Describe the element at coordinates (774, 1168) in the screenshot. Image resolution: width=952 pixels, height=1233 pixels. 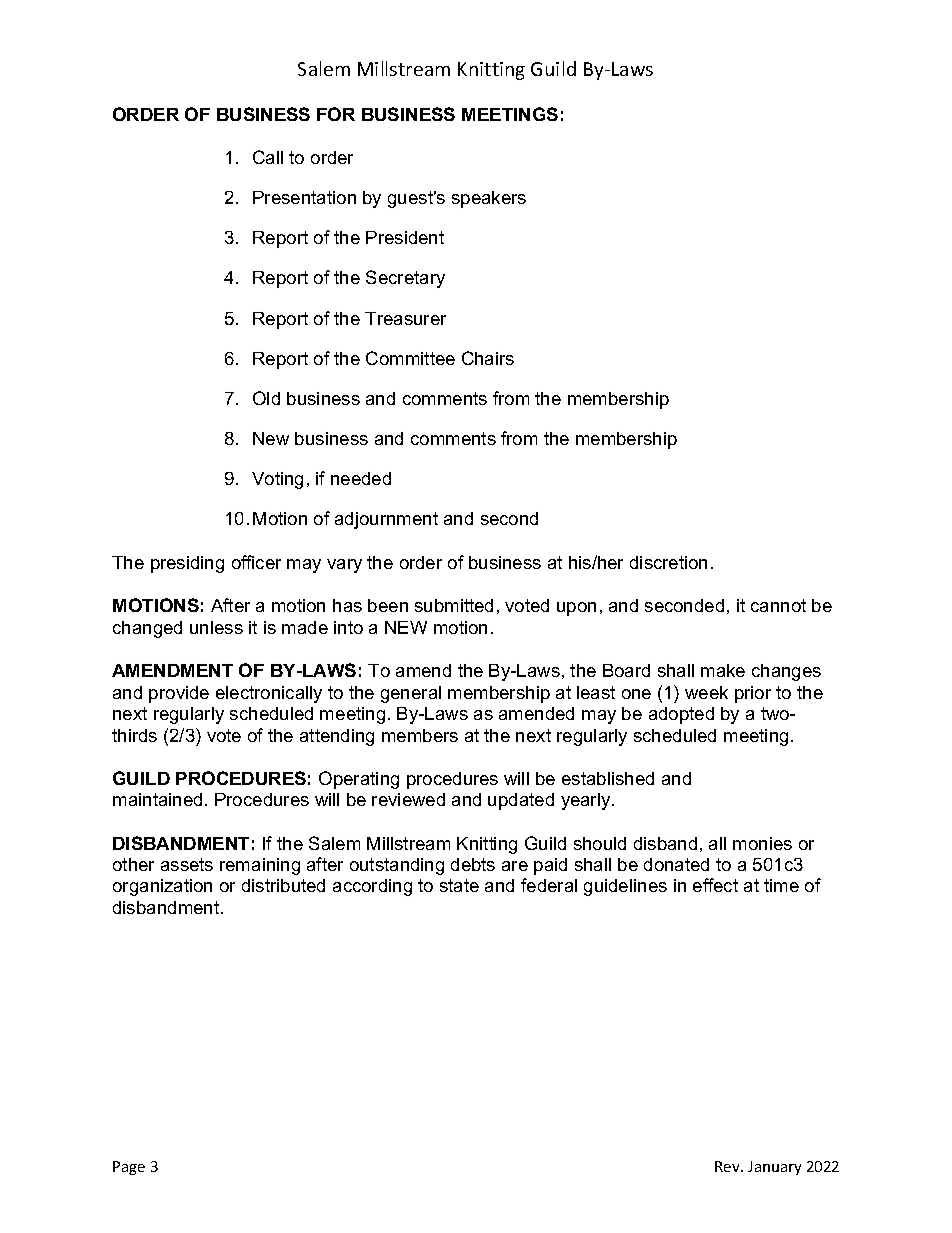
I see `January` at that location.
